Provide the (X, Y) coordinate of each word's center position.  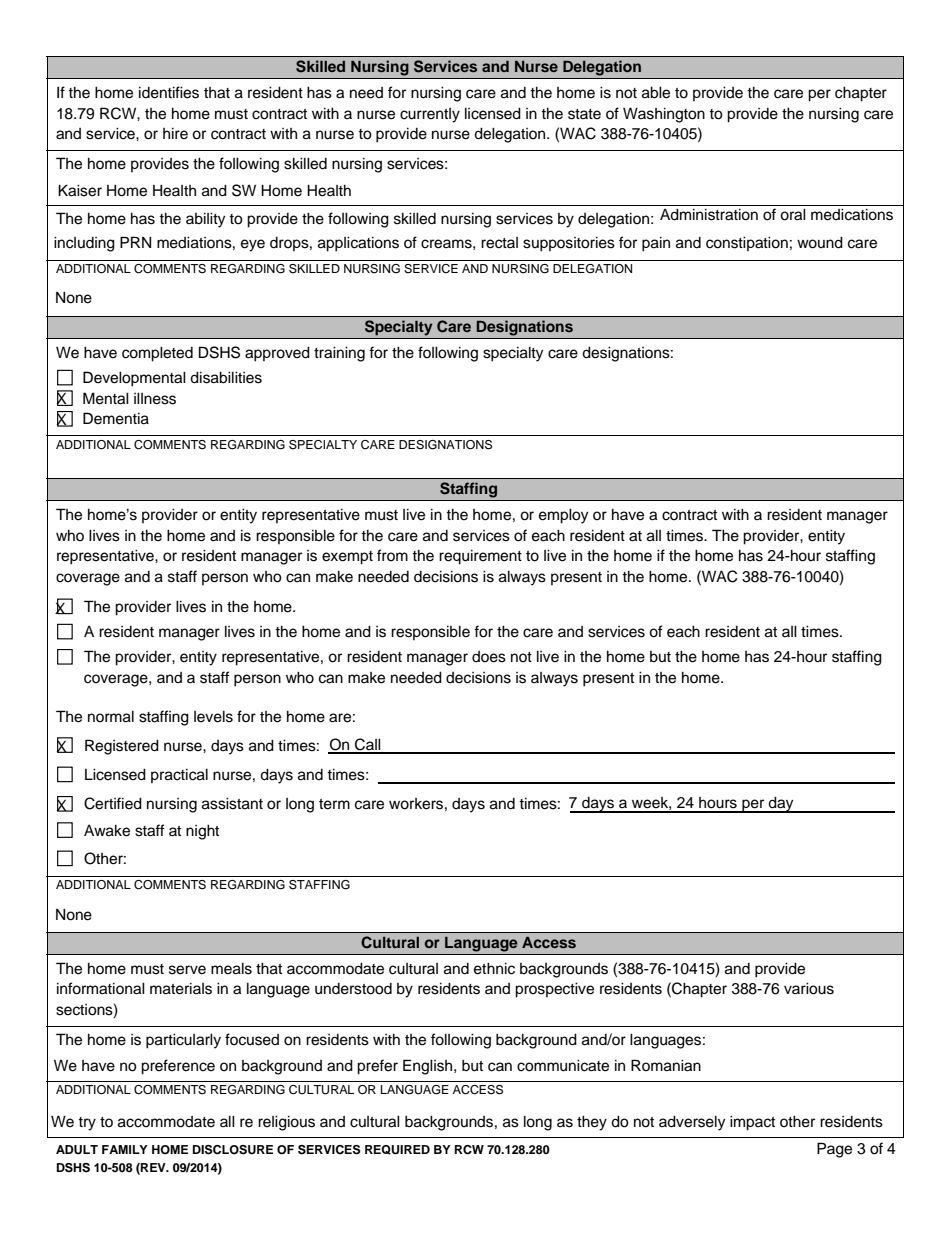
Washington (664, 115)
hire (175, 133)
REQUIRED (397, 1150)
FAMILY (125, 1149)
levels (213, 716)
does (489, 657)
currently (430, 115)
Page (834, 1150)
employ (563, 516)
